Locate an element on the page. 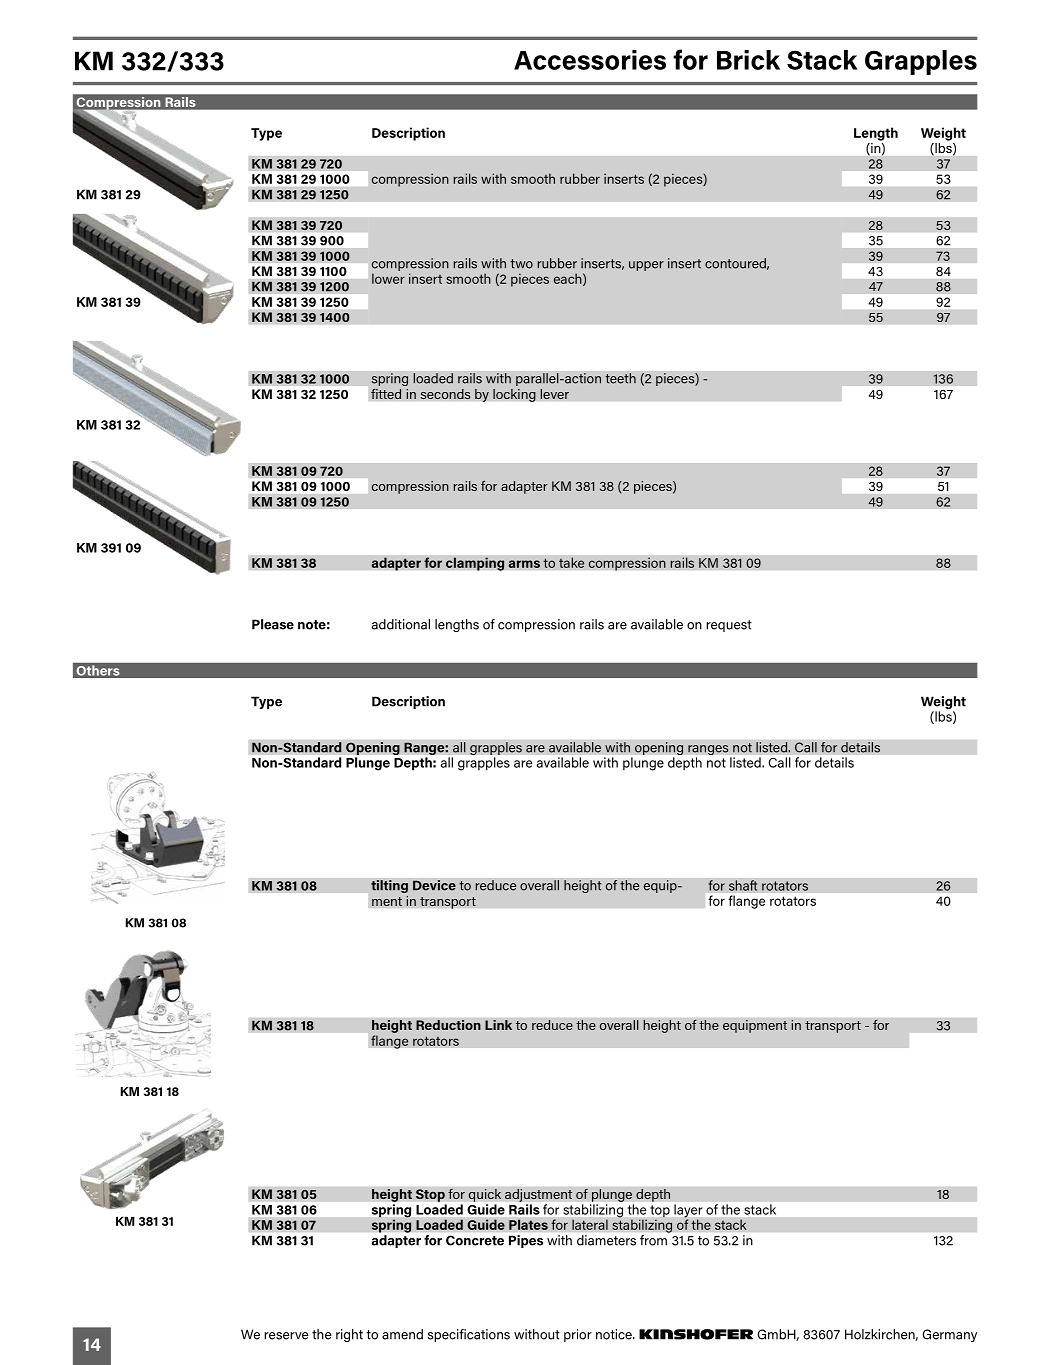 Image resolution: width=1055 pixels, height=1365 pixels. layer is located at coordinates (688, 1212).
